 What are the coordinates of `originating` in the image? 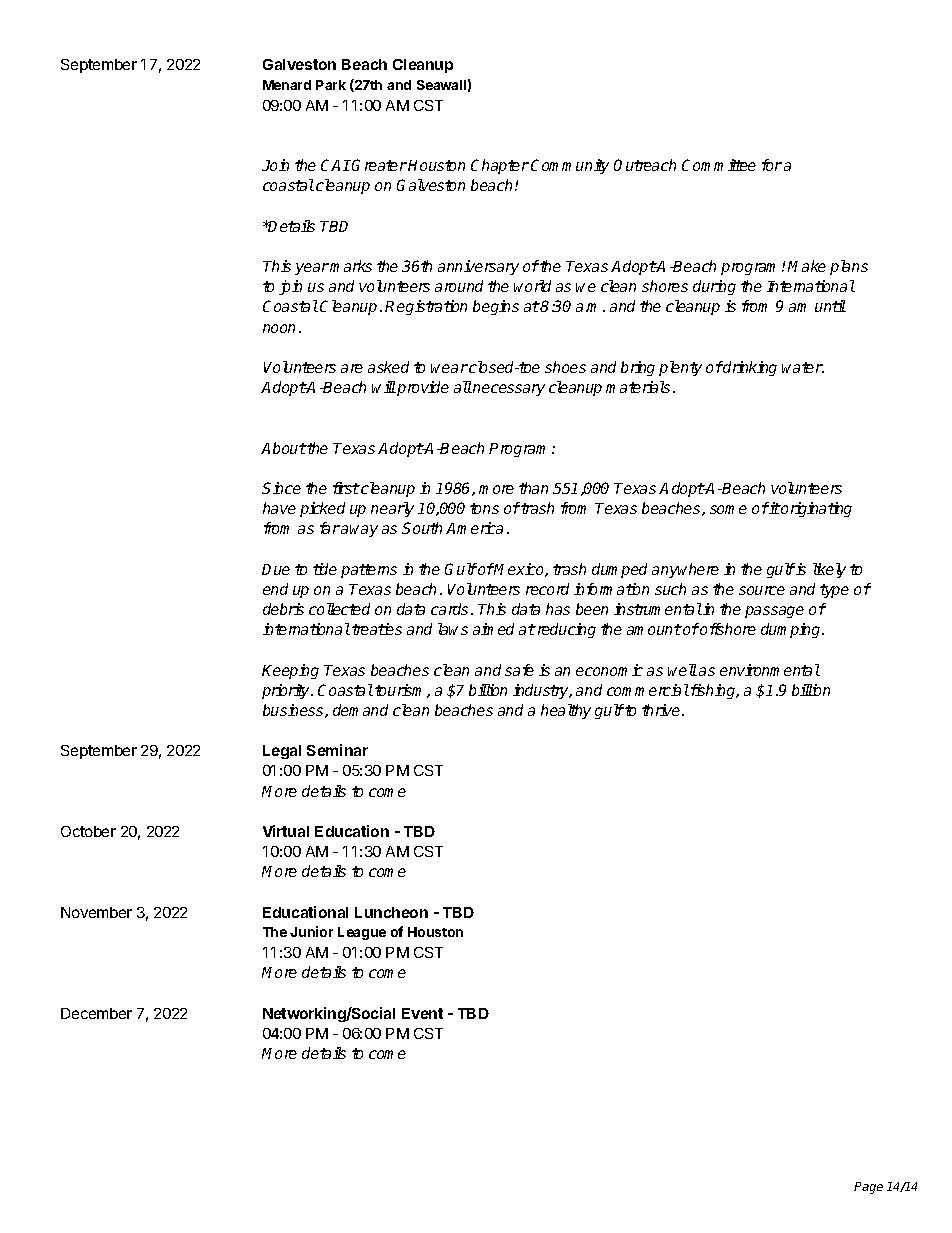 It's located at (816, 509).
